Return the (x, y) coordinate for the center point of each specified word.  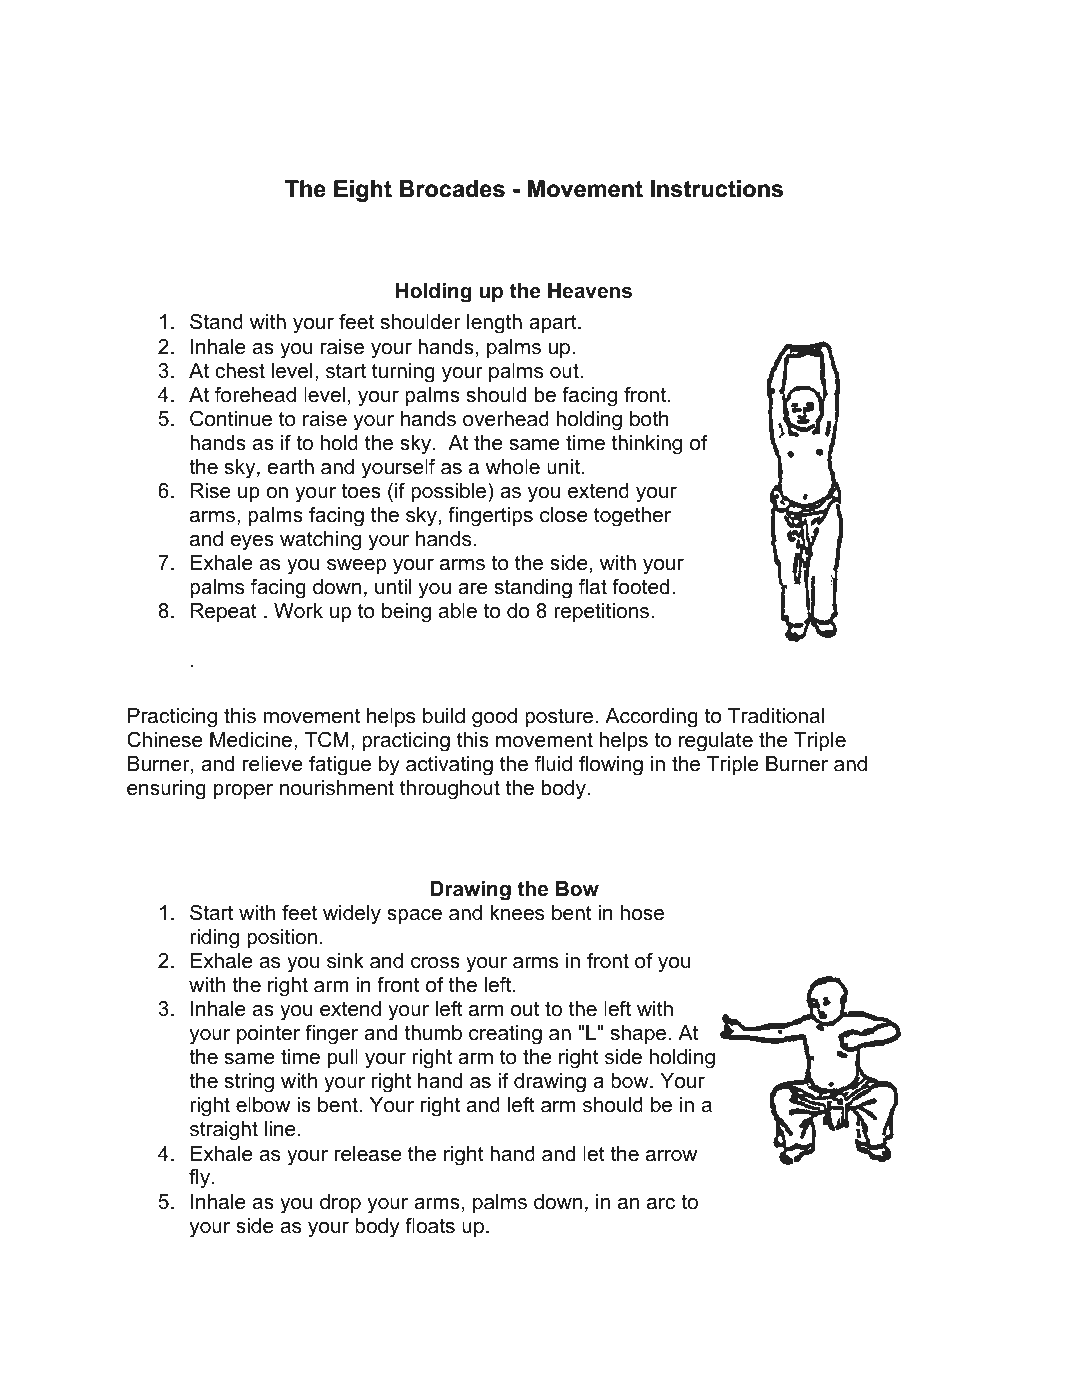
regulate (716, 742)
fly (201, 1179)
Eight (363, 191)
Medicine (251, 740)
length (494, 324)
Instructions (717, 189)
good (494, 718)
